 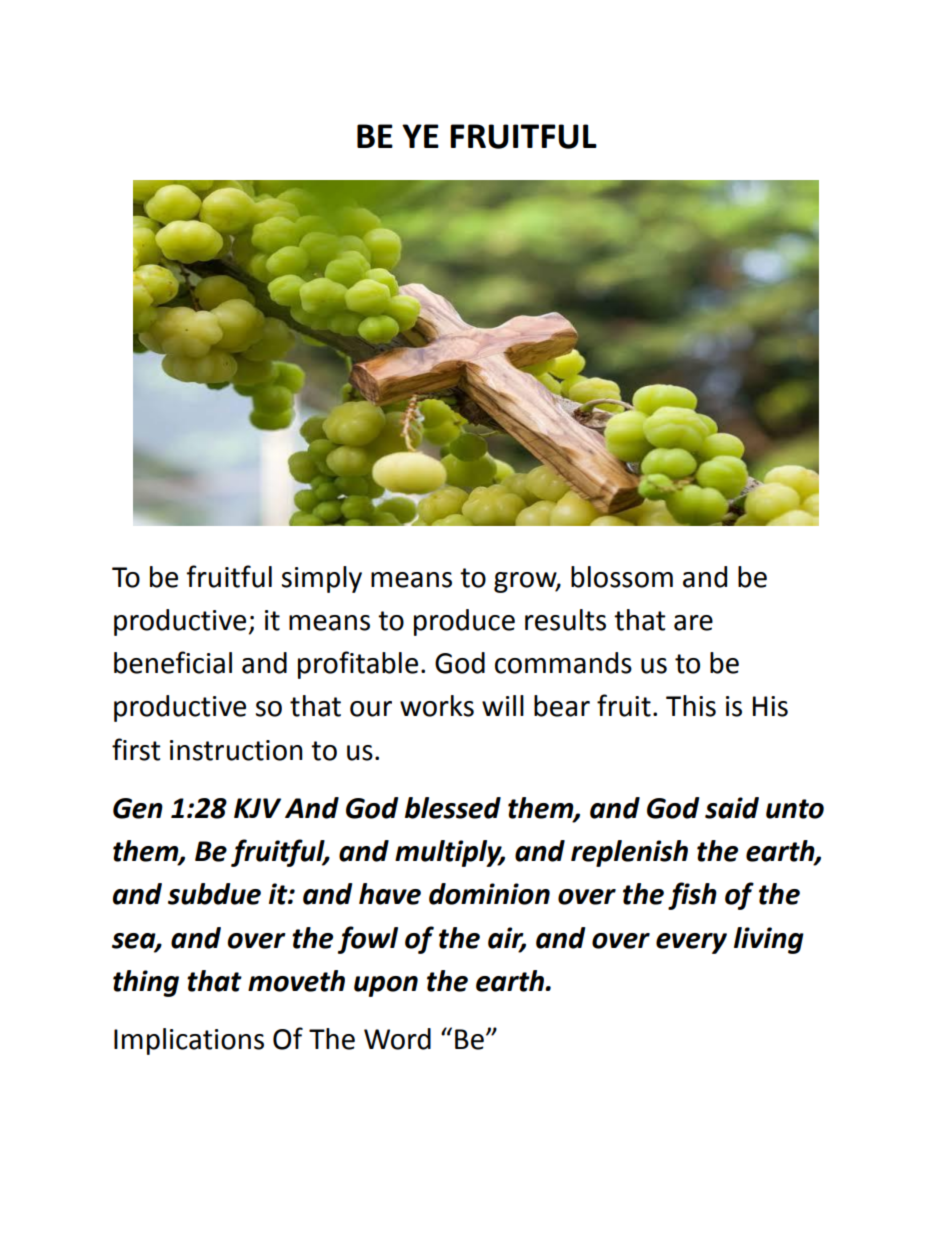 I want to click on are, so click(x=693, y=623).
